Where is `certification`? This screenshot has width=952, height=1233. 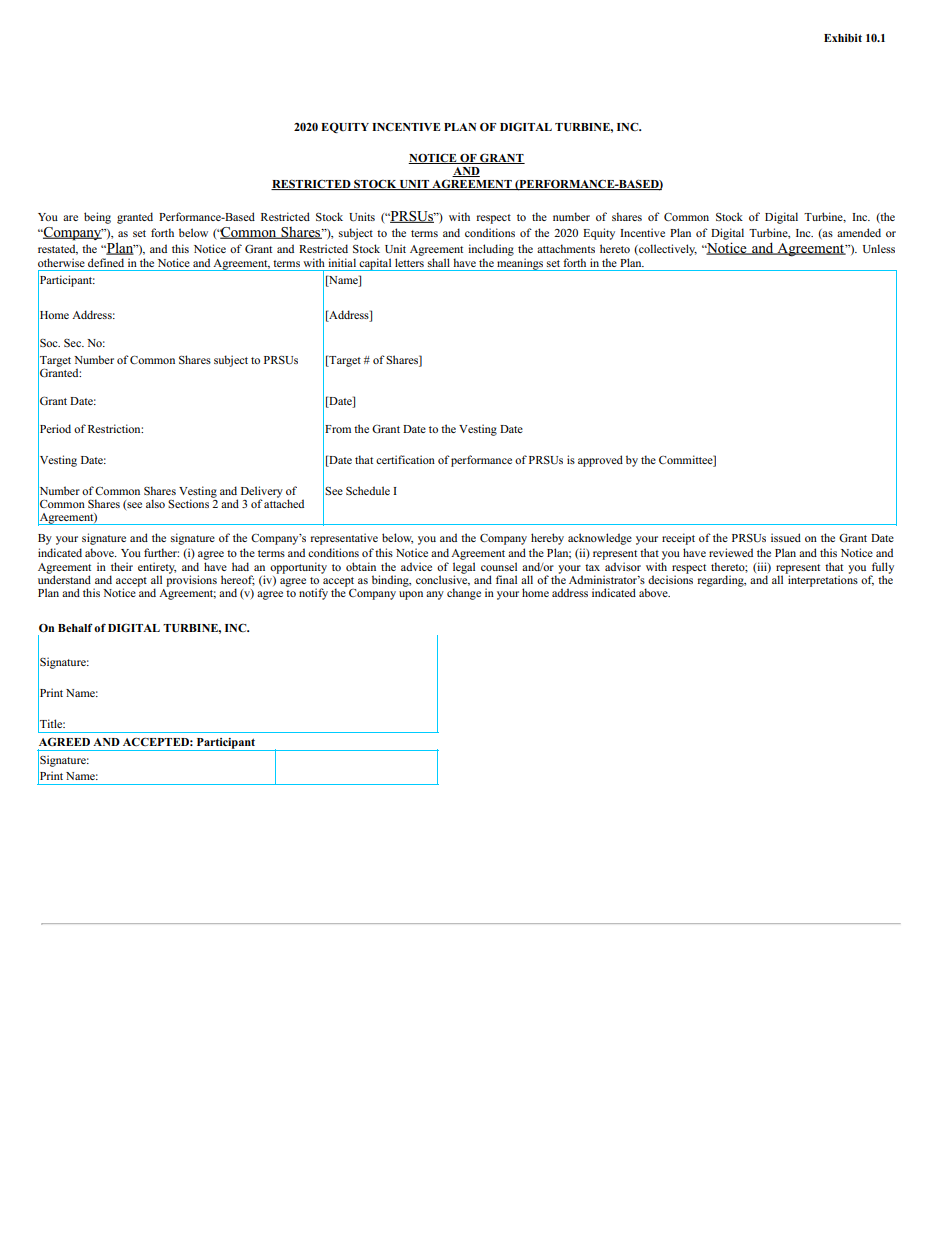 certification is located at coordinates (405, 459).
